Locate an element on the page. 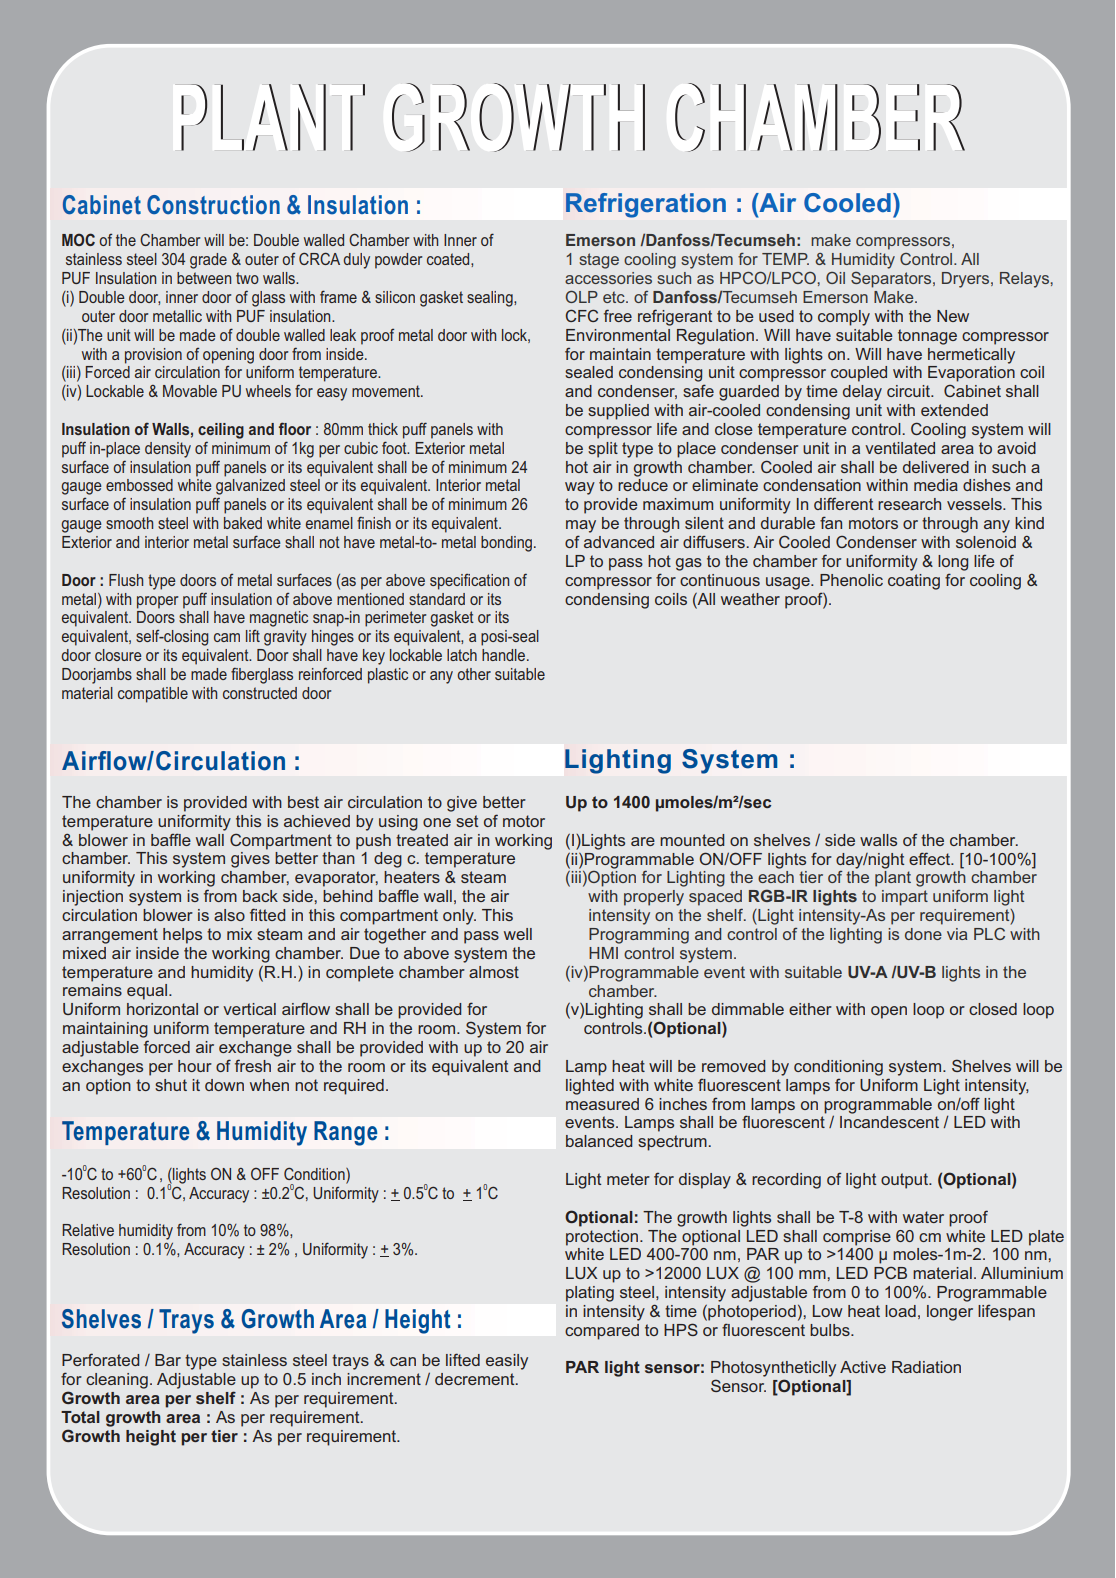 The width and height of the page is (1116, 1578). Radiation is located at coordinates (926, 1367).
